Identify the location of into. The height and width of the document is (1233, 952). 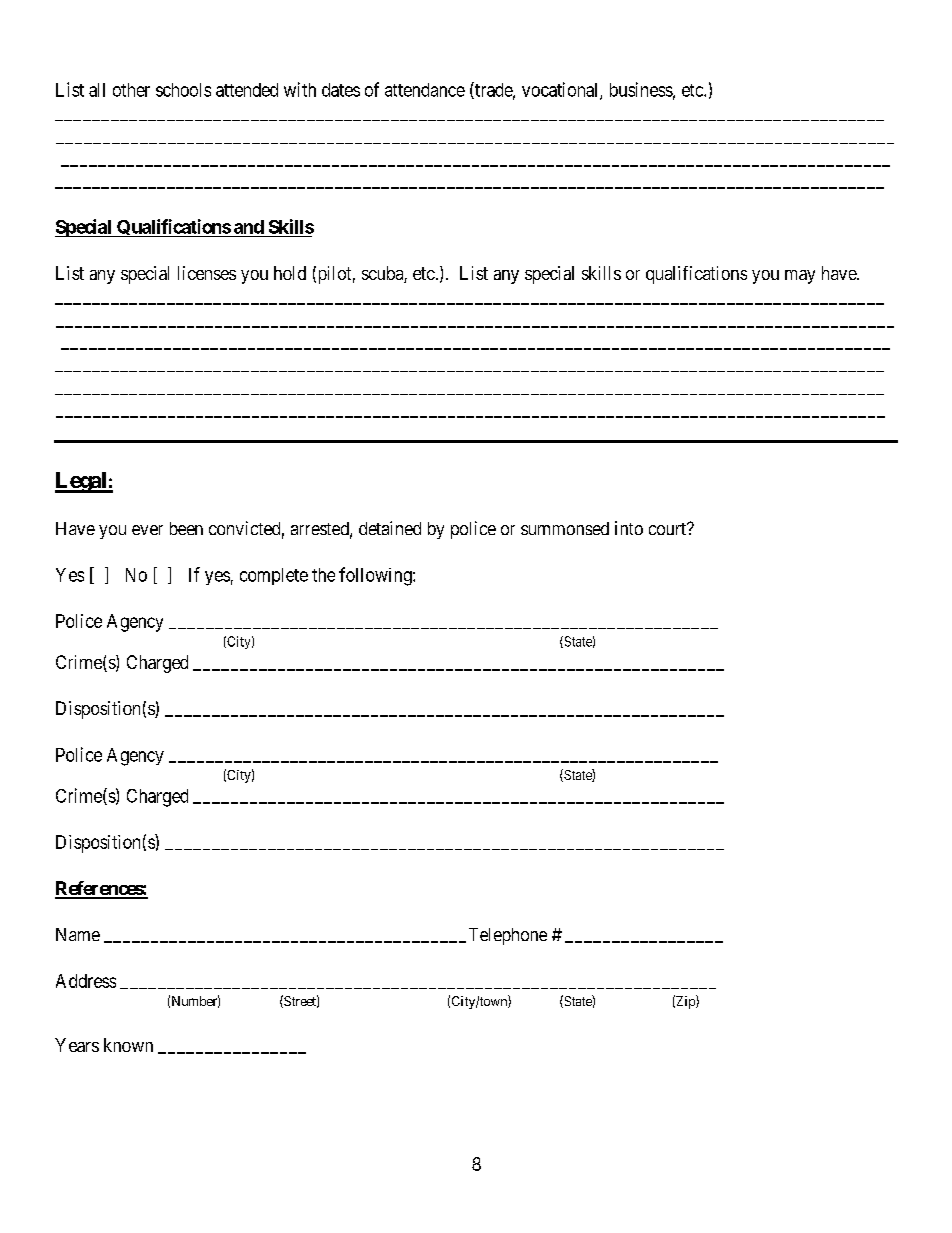
(629, 528).
